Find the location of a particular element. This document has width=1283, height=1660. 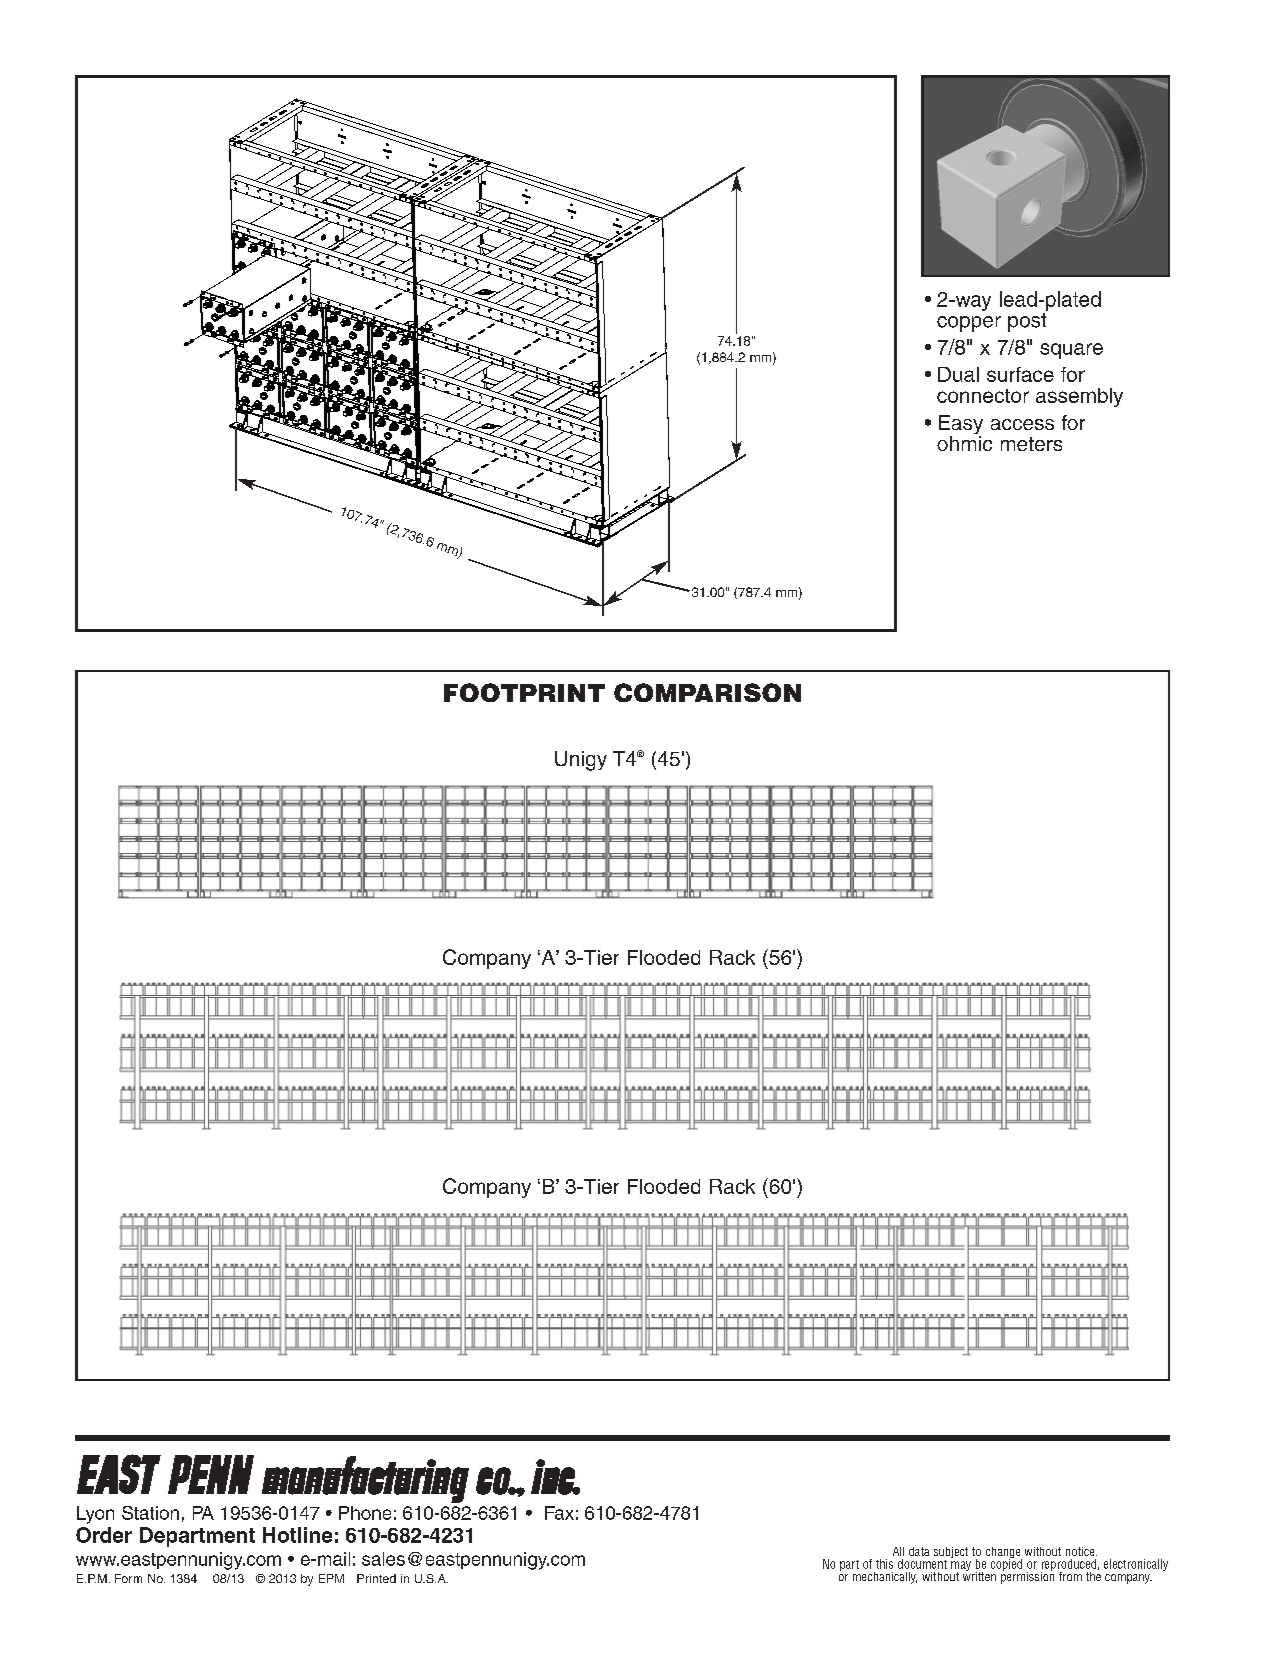

copied is located at coordinates (1006, 1564).
